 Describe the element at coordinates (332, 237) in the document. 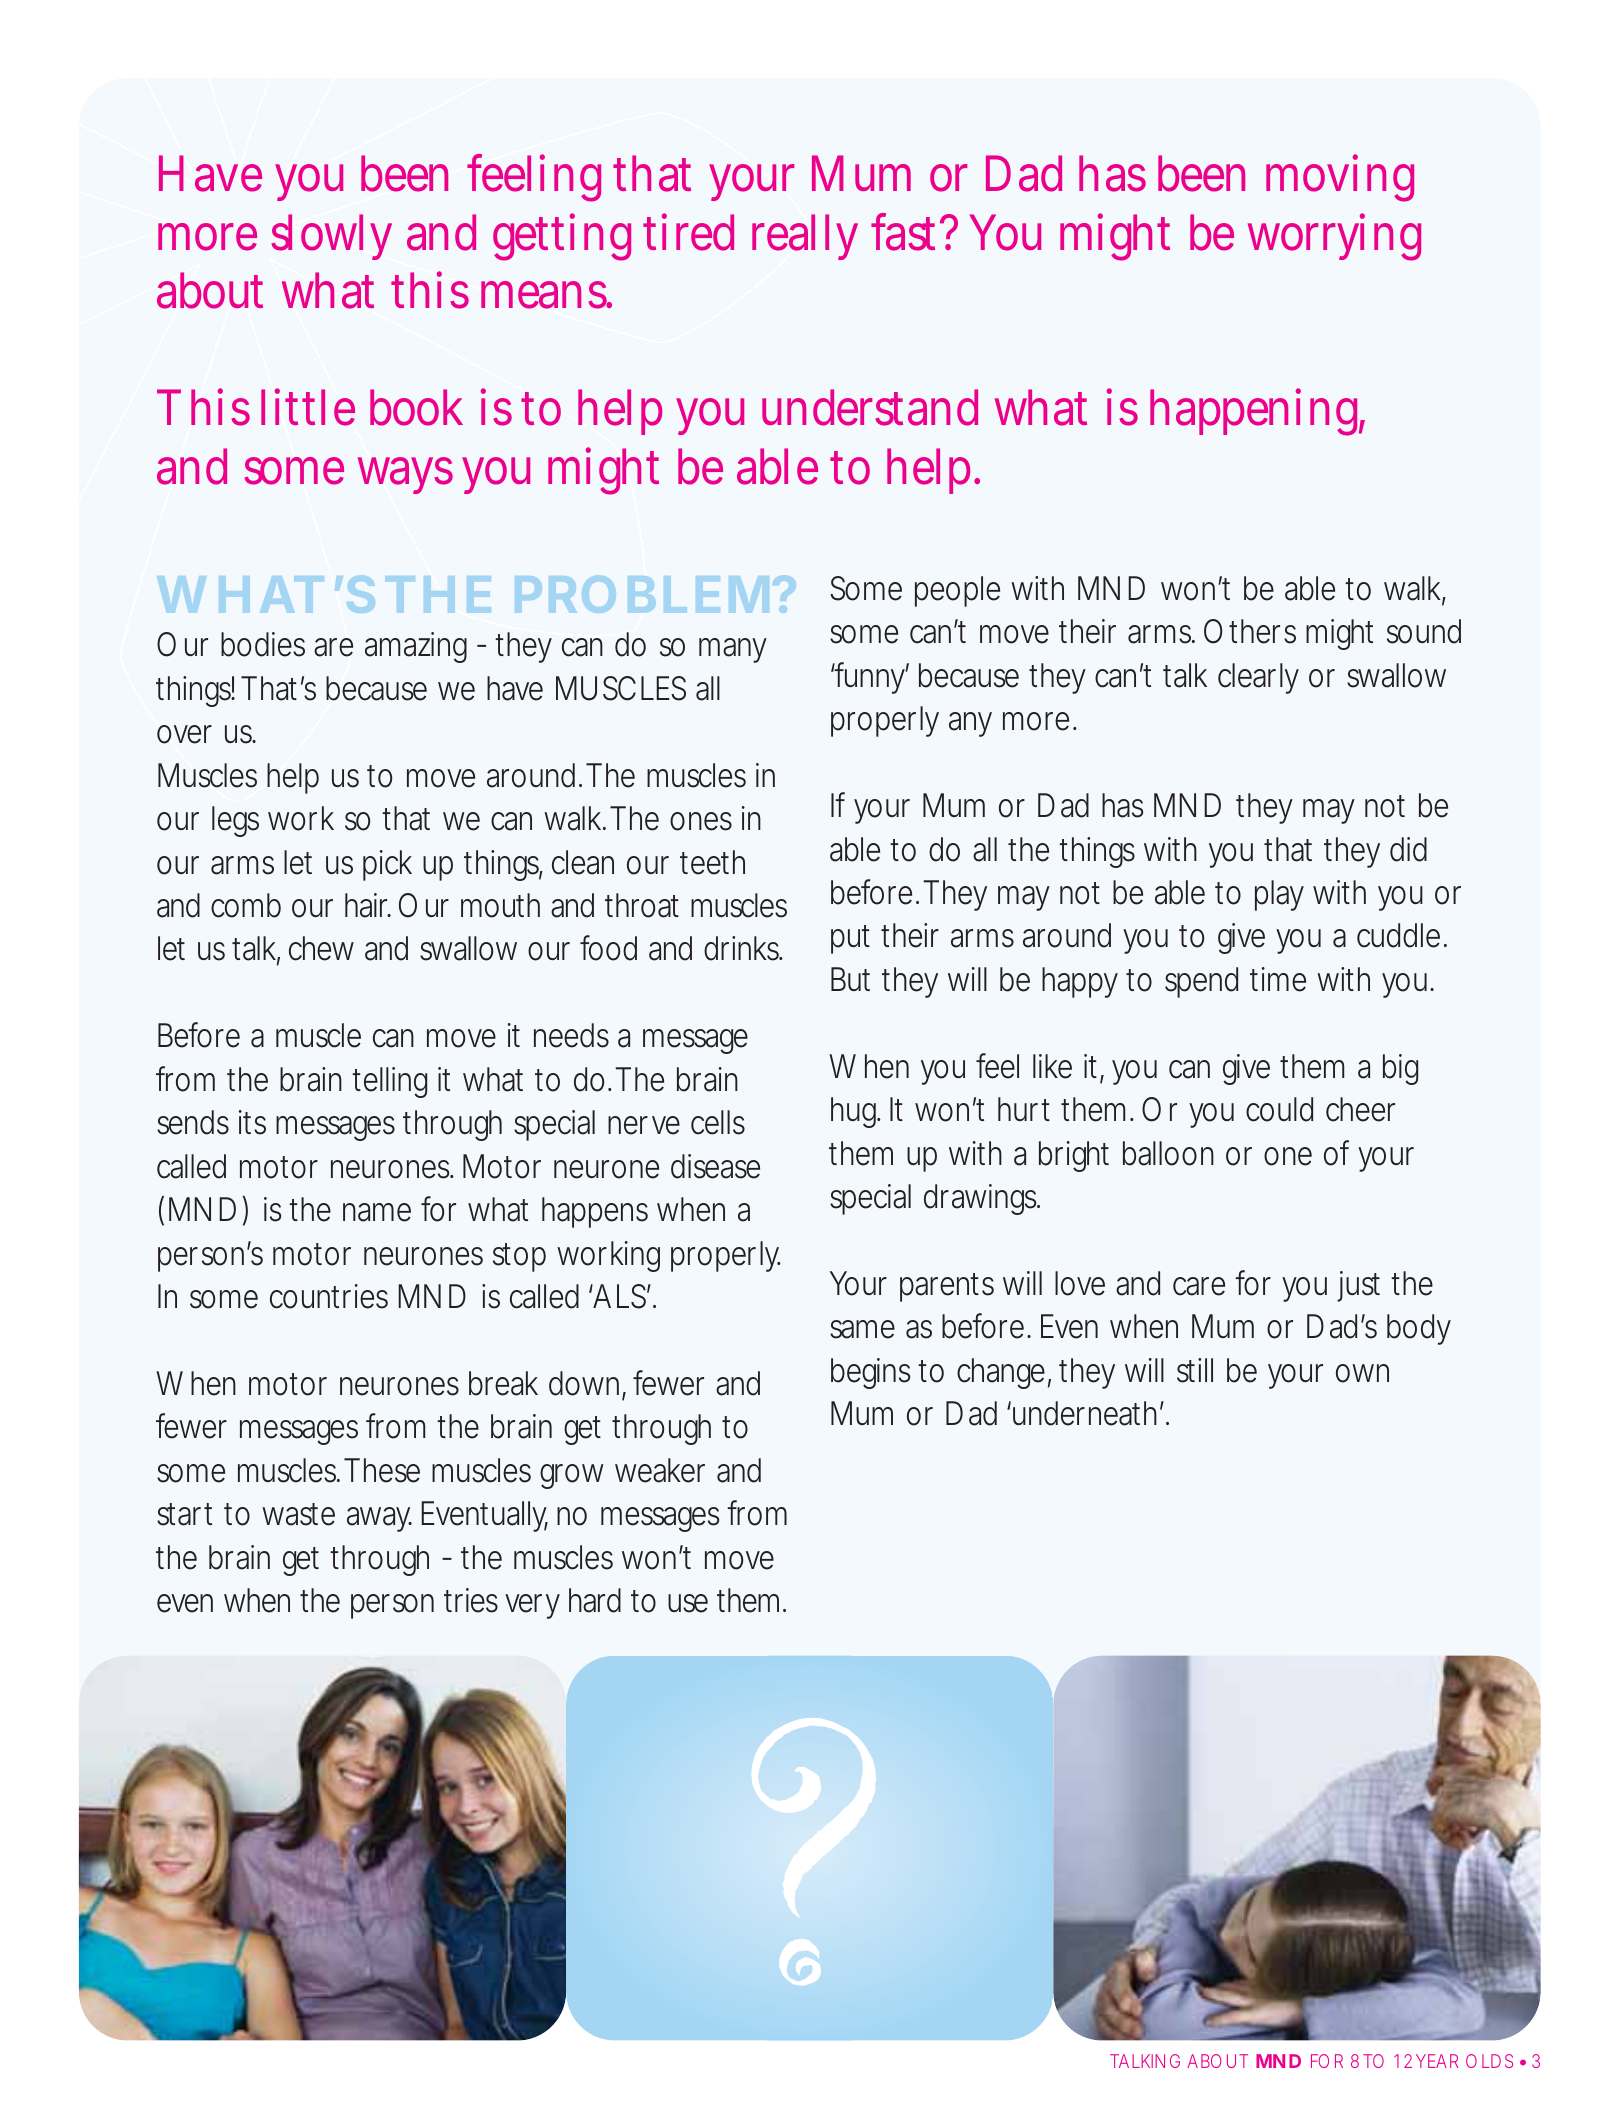

I see `slowly` at that location.
